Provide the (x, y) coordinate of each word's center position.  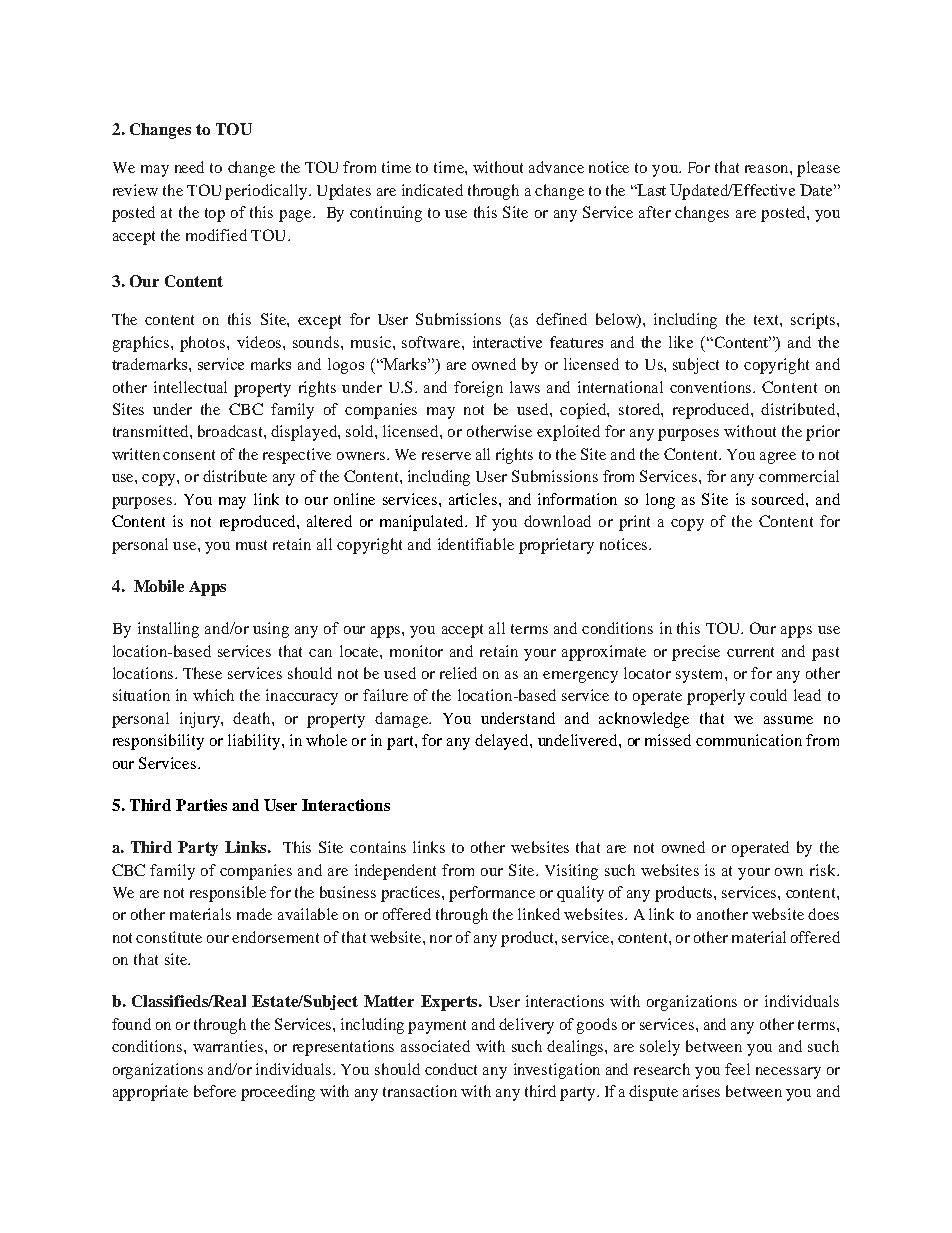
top (215, 215)
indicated (432, 190)
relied (458, 673)
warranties (229, 1046)
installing (168, 630)
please (818, 169)
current (750, 652)
